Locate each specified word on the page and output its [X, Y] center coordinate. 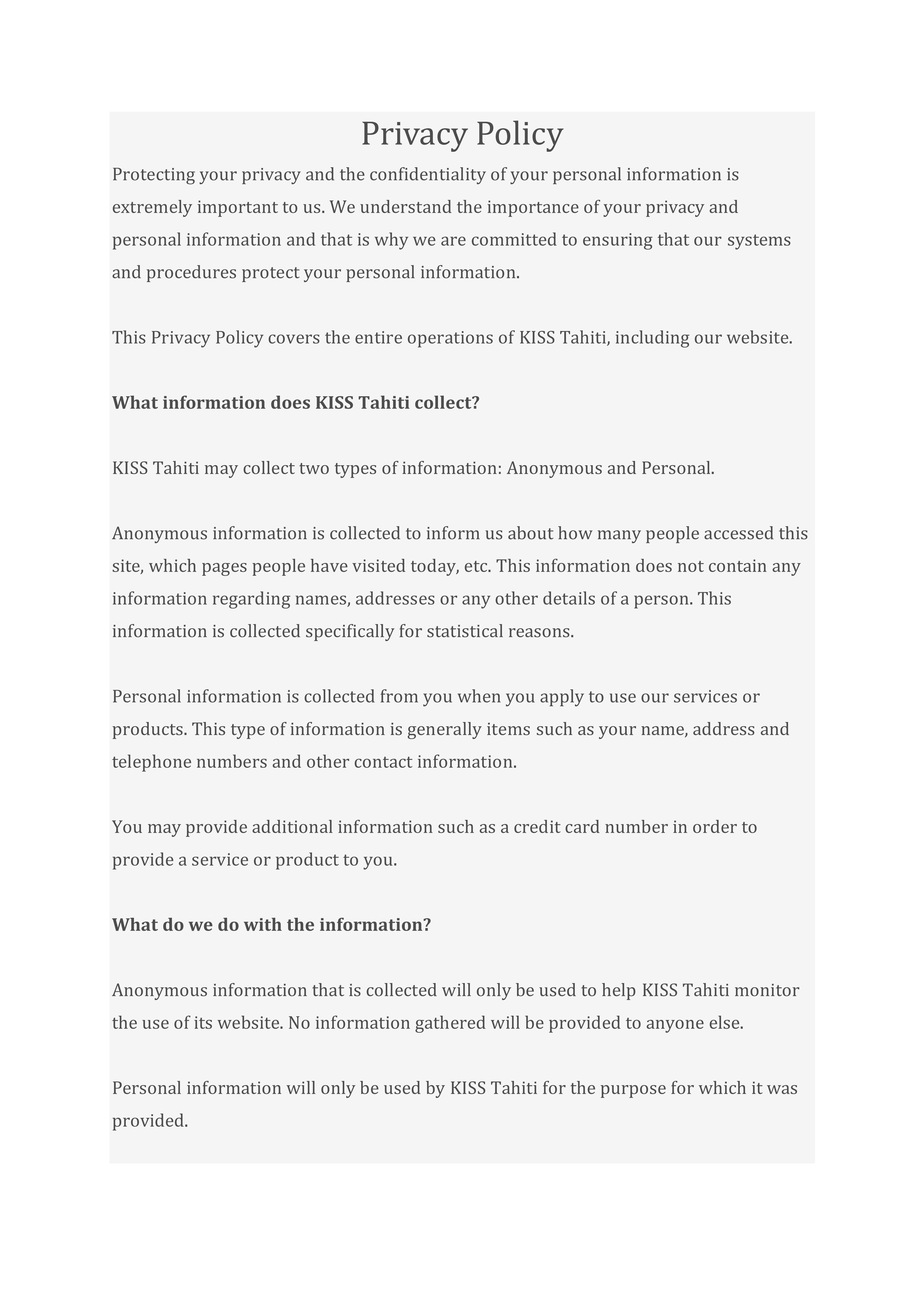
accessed [738, 533]
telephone [151, 763]
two [314, 468]
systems [759, 242]
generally [445, 730]
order [715, 826]
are [453, 241]
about [530, 533]
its [203, 1022]
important [238, 208]
